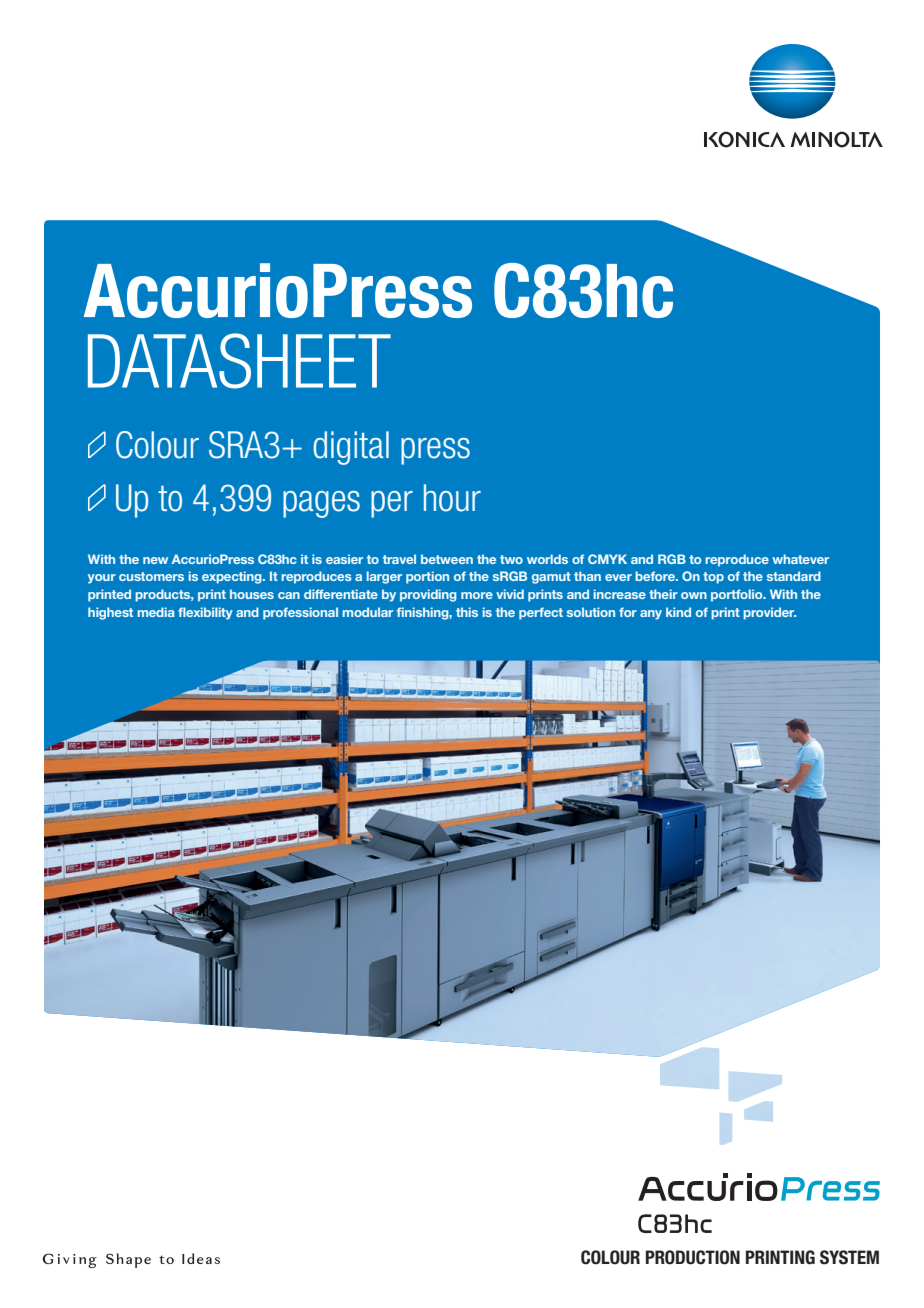 This document has height=1308, width=924. What do you see at coordinates (693, 1257) in the document?
I see `PRODUCTION` at bounding box center [693, 1257].
